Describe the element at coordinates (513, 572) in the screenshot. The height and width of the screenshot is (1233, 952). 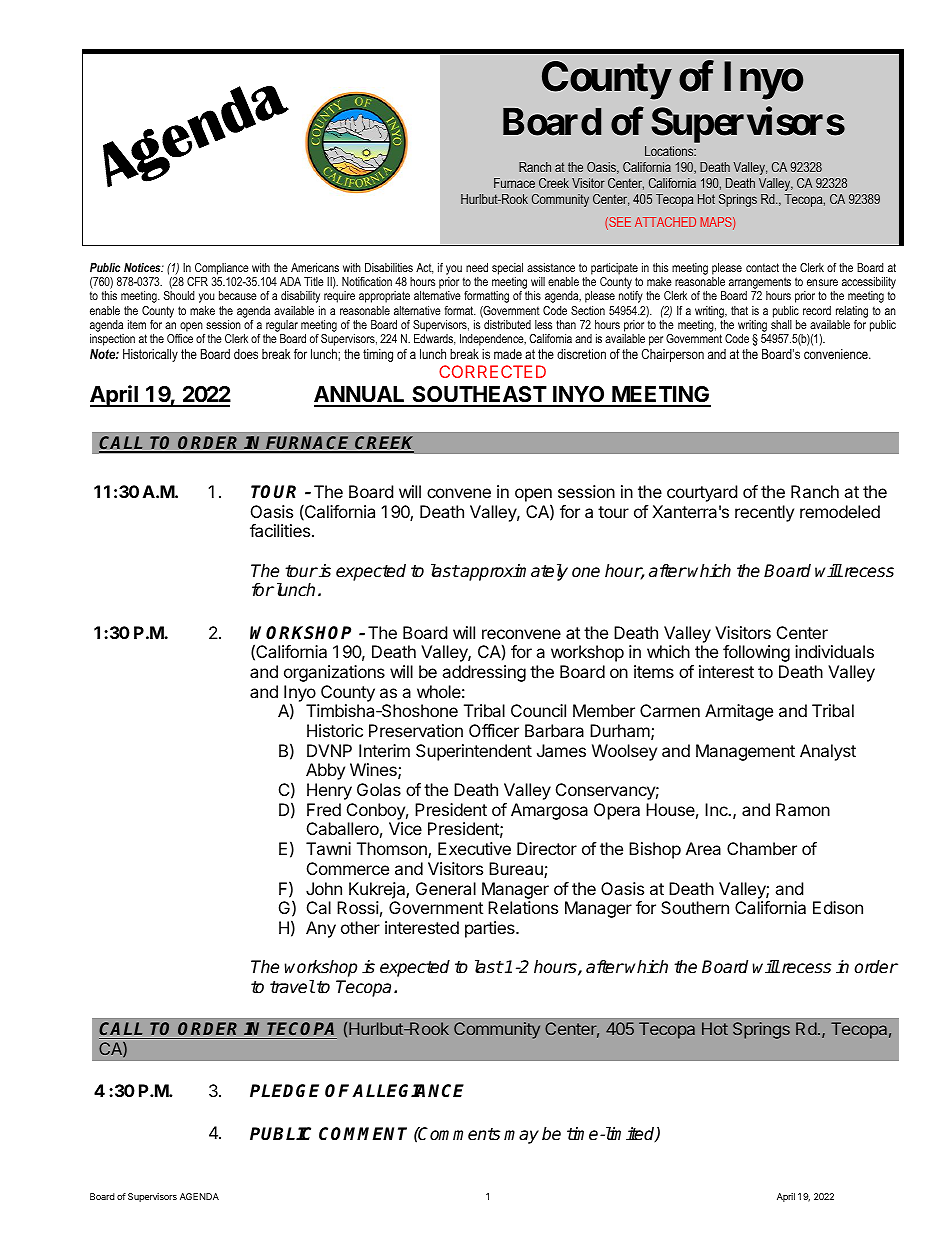
I see `approximately` at that location.
